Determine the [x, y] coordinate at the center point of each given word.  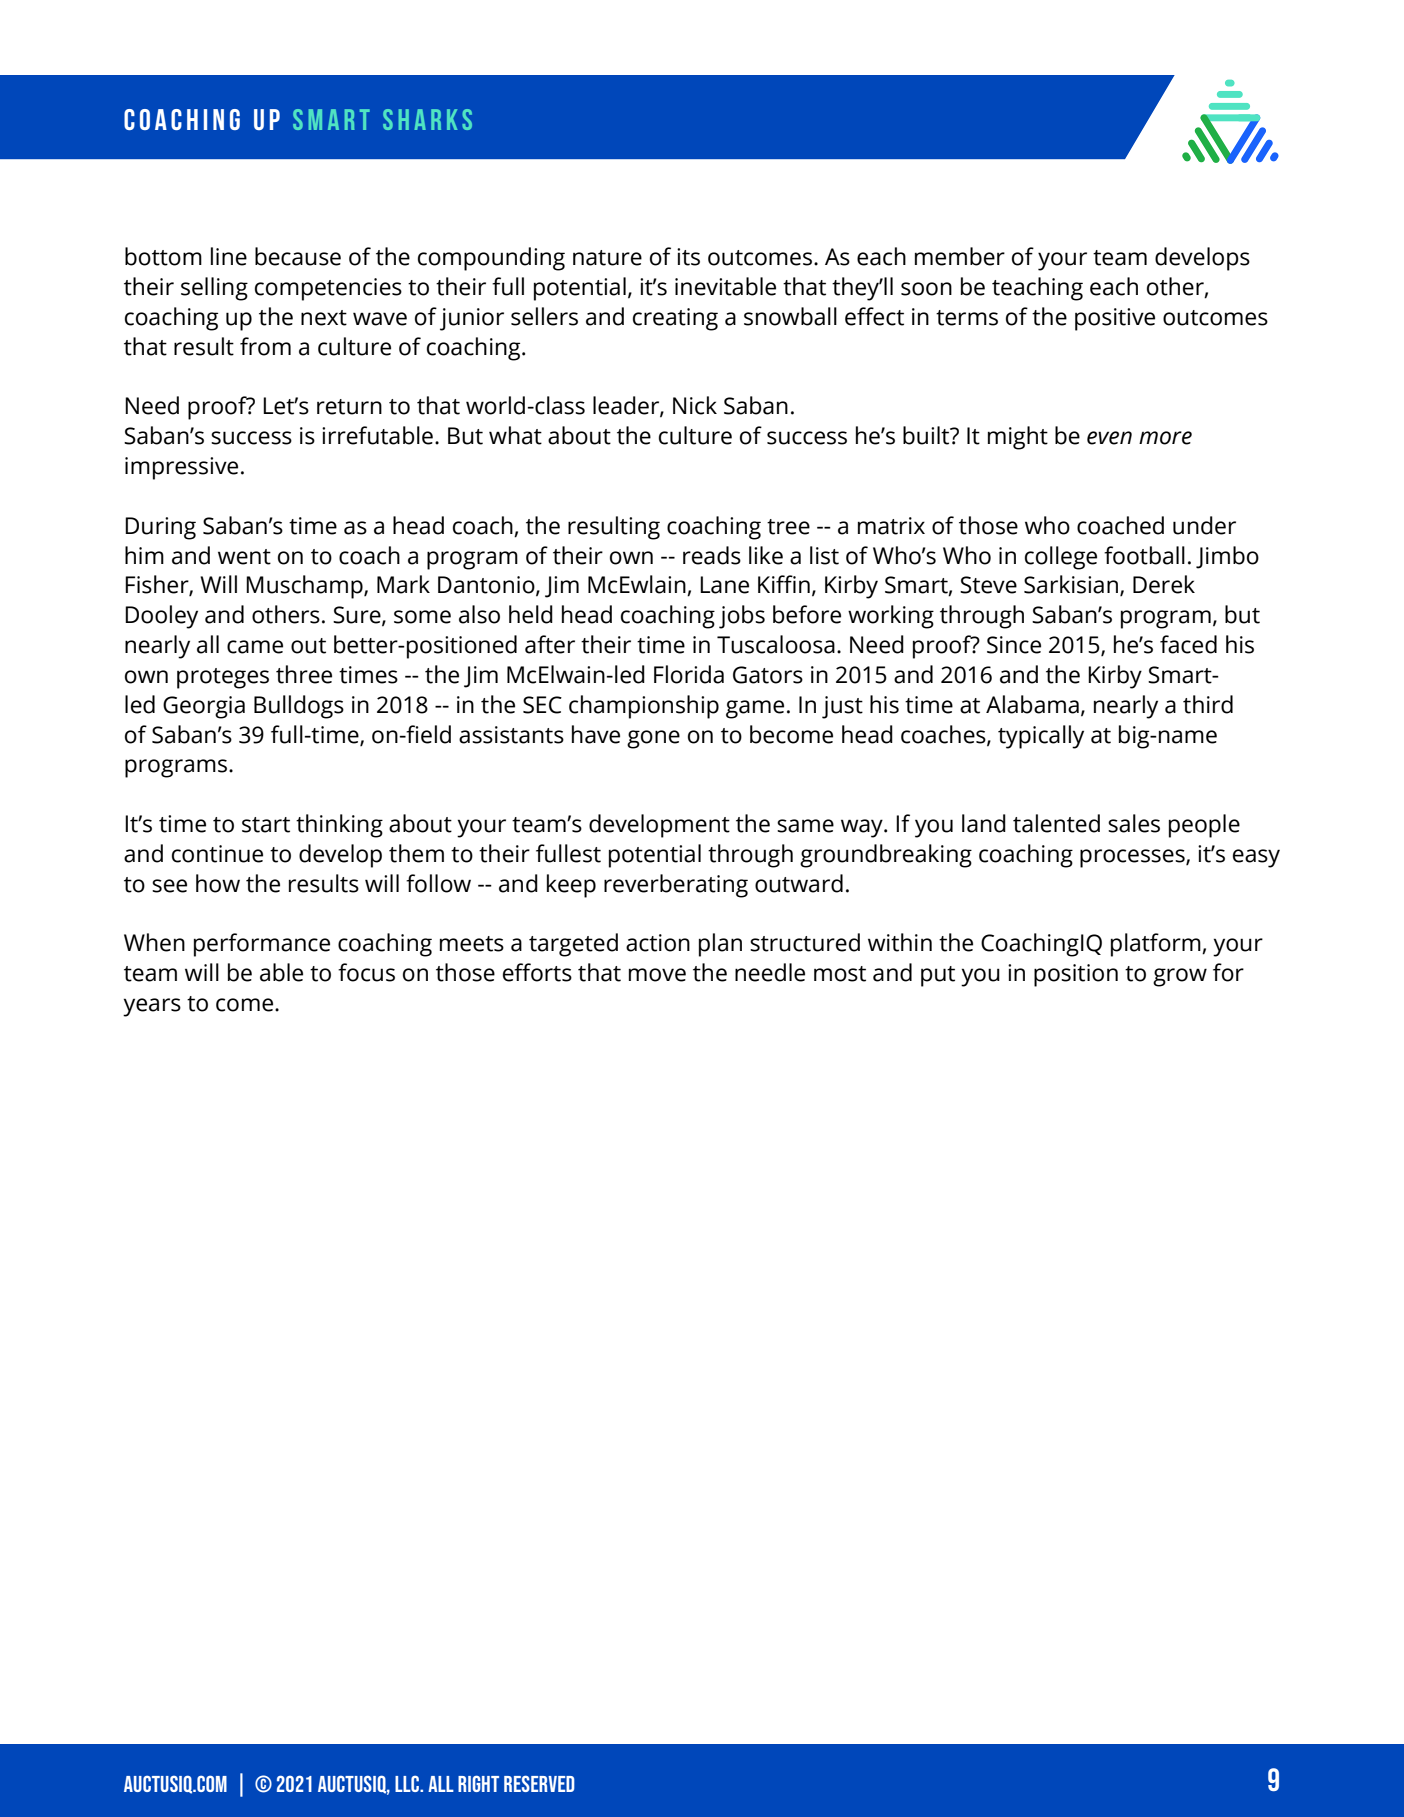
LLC [408, 1783]
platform [1157, 945]
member [960, 256]
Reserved [539, 1783]
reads [712, 555]
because [298, 256]
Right [478, 1783]
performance [262, 945]
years [152, 1007]
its [688, 257]
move [657, 975]
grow [1180, 977]
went [244, 557]
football [1144, 555]
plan [720, 945]
